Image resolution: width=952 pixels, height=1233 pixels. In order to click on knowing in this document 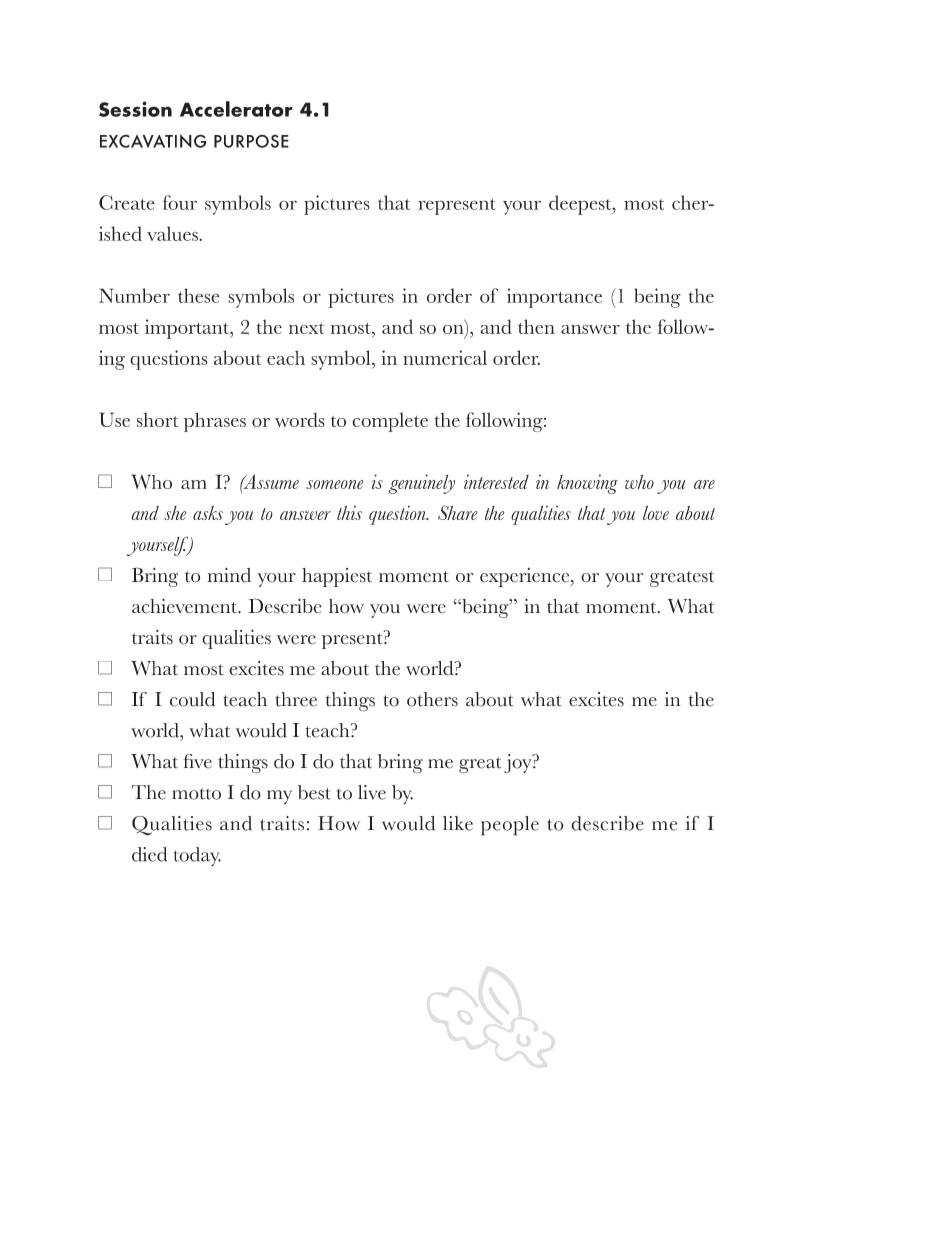, I will do `click(587, 484)`.
